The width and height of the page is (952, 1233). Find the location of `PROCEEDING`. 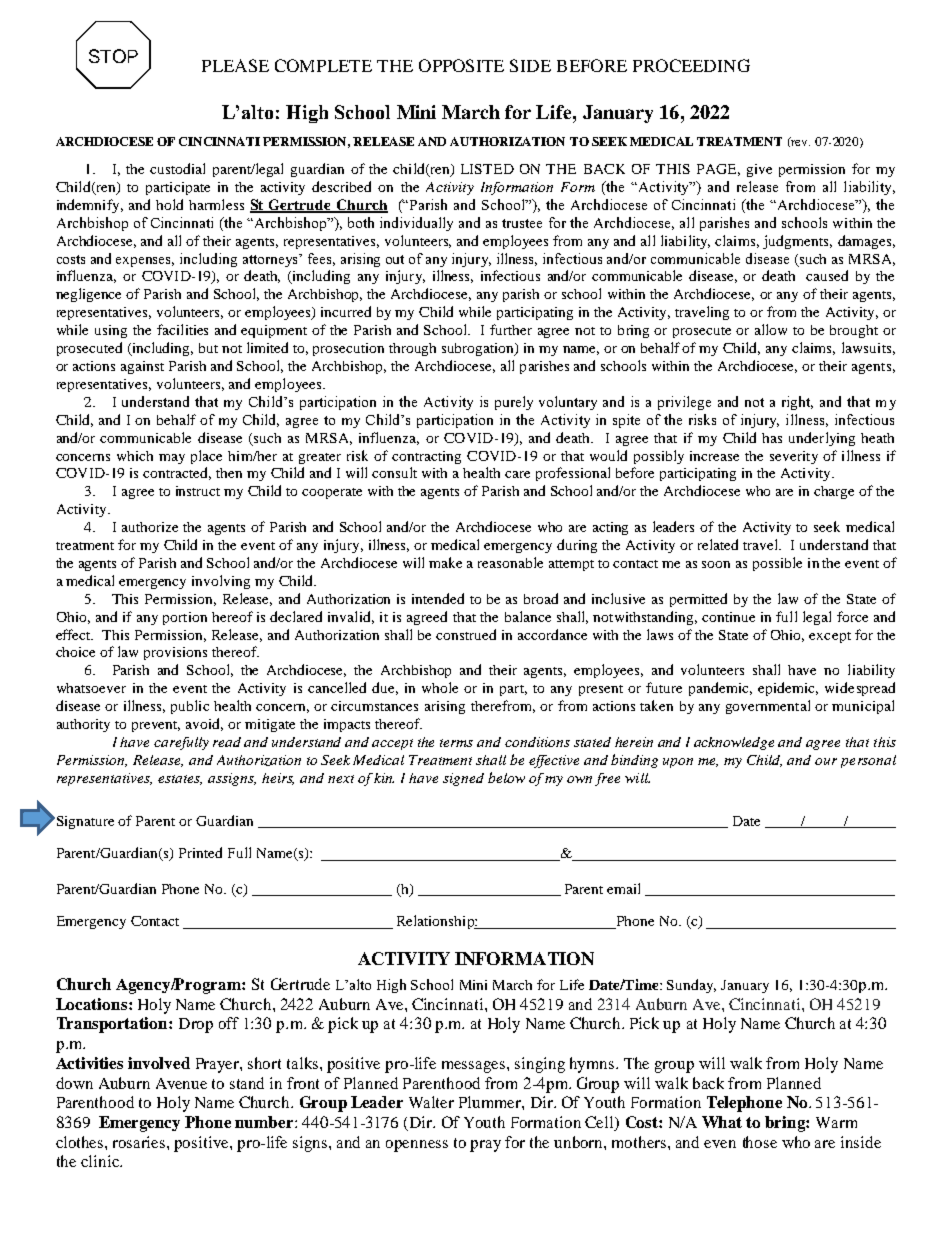

PROCEEDING is located at coordinates (691, 65).
